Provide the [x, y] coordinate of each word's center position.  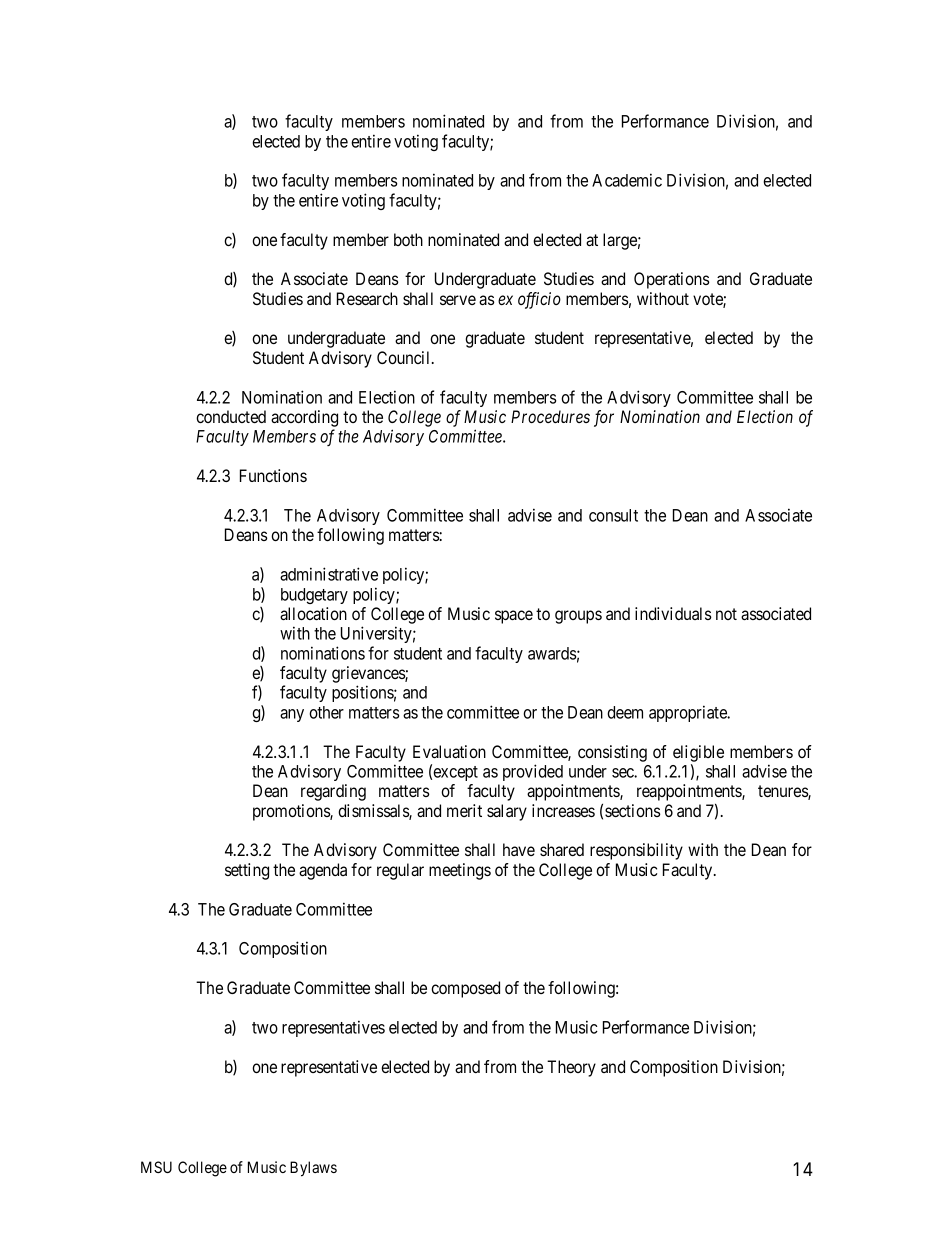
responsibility [636, 851]
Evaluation [449, 751]
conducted [231, 416]
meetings [460, 871]
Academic [627, 180]
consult [613, 515]
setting [247, 871]
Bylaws [313, 1169]
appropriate [689, 713]
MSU [156, 1167]
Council [405, 357]
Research [367, 298]
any [292, 715]
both [408, 239]
